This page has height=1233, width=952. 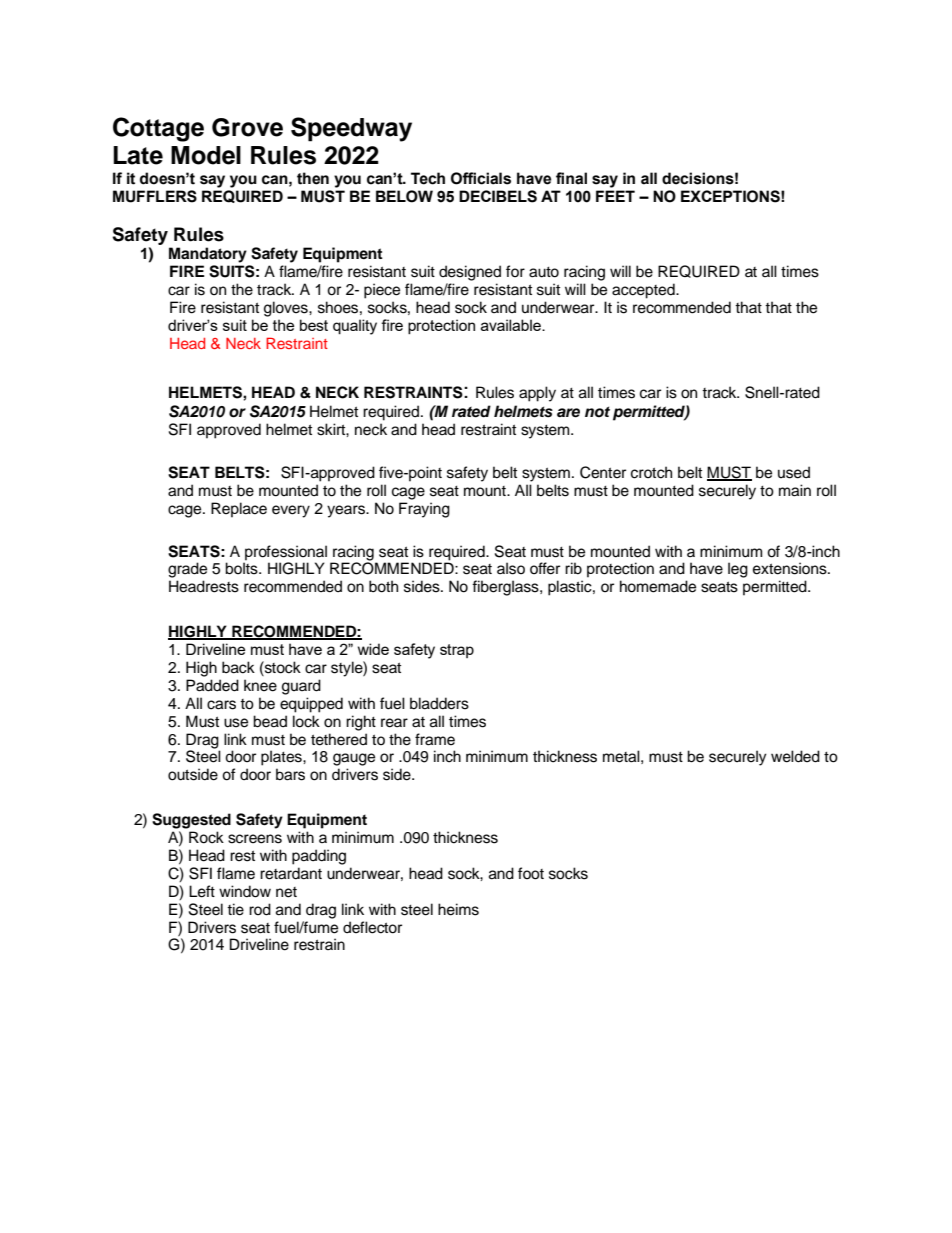 What do you see at coordinates (481, 178) in the page?
I see `Officials` at bounding box center [481, 178].
